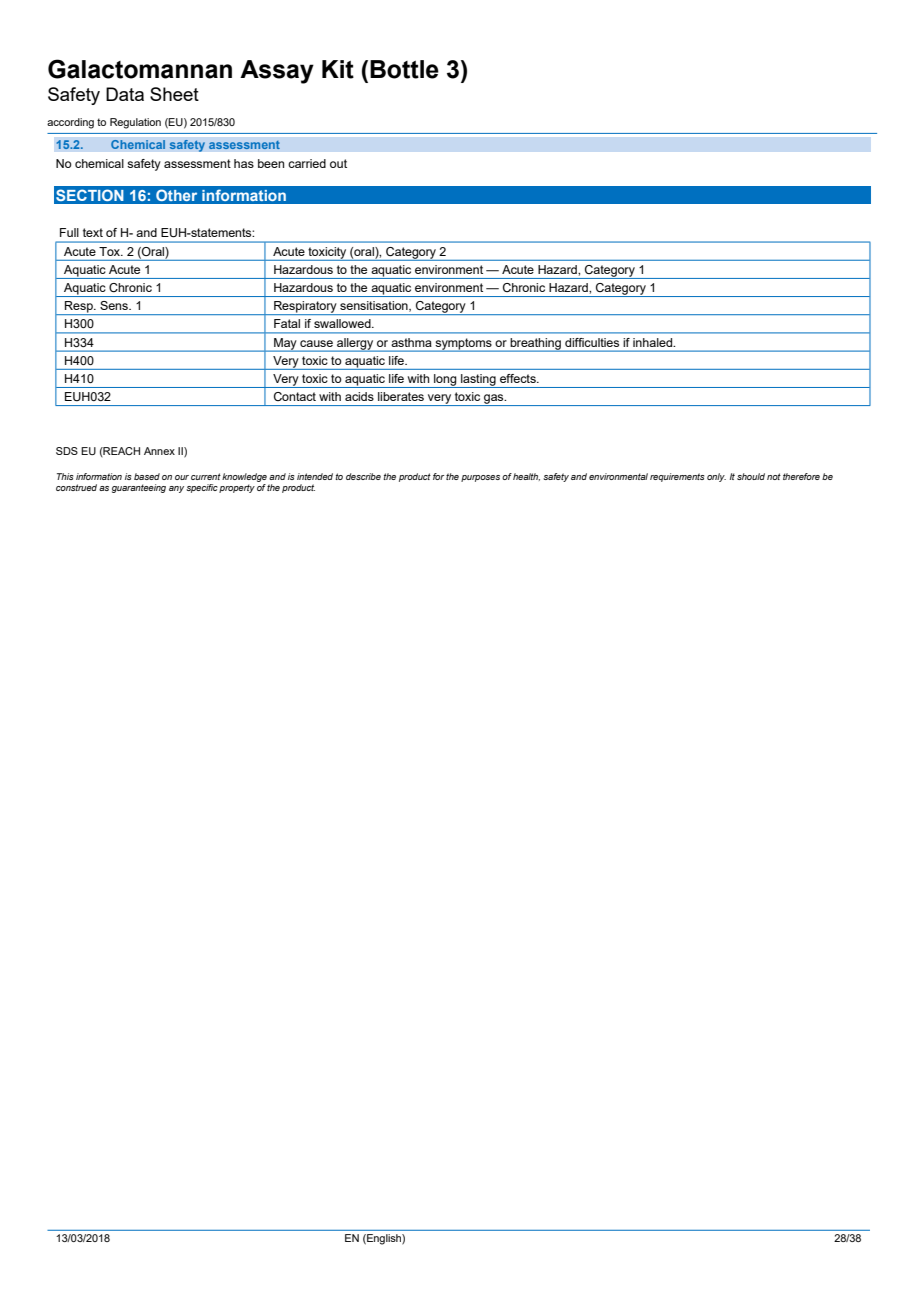  I want to click on Bottle, so click(404, 69).
